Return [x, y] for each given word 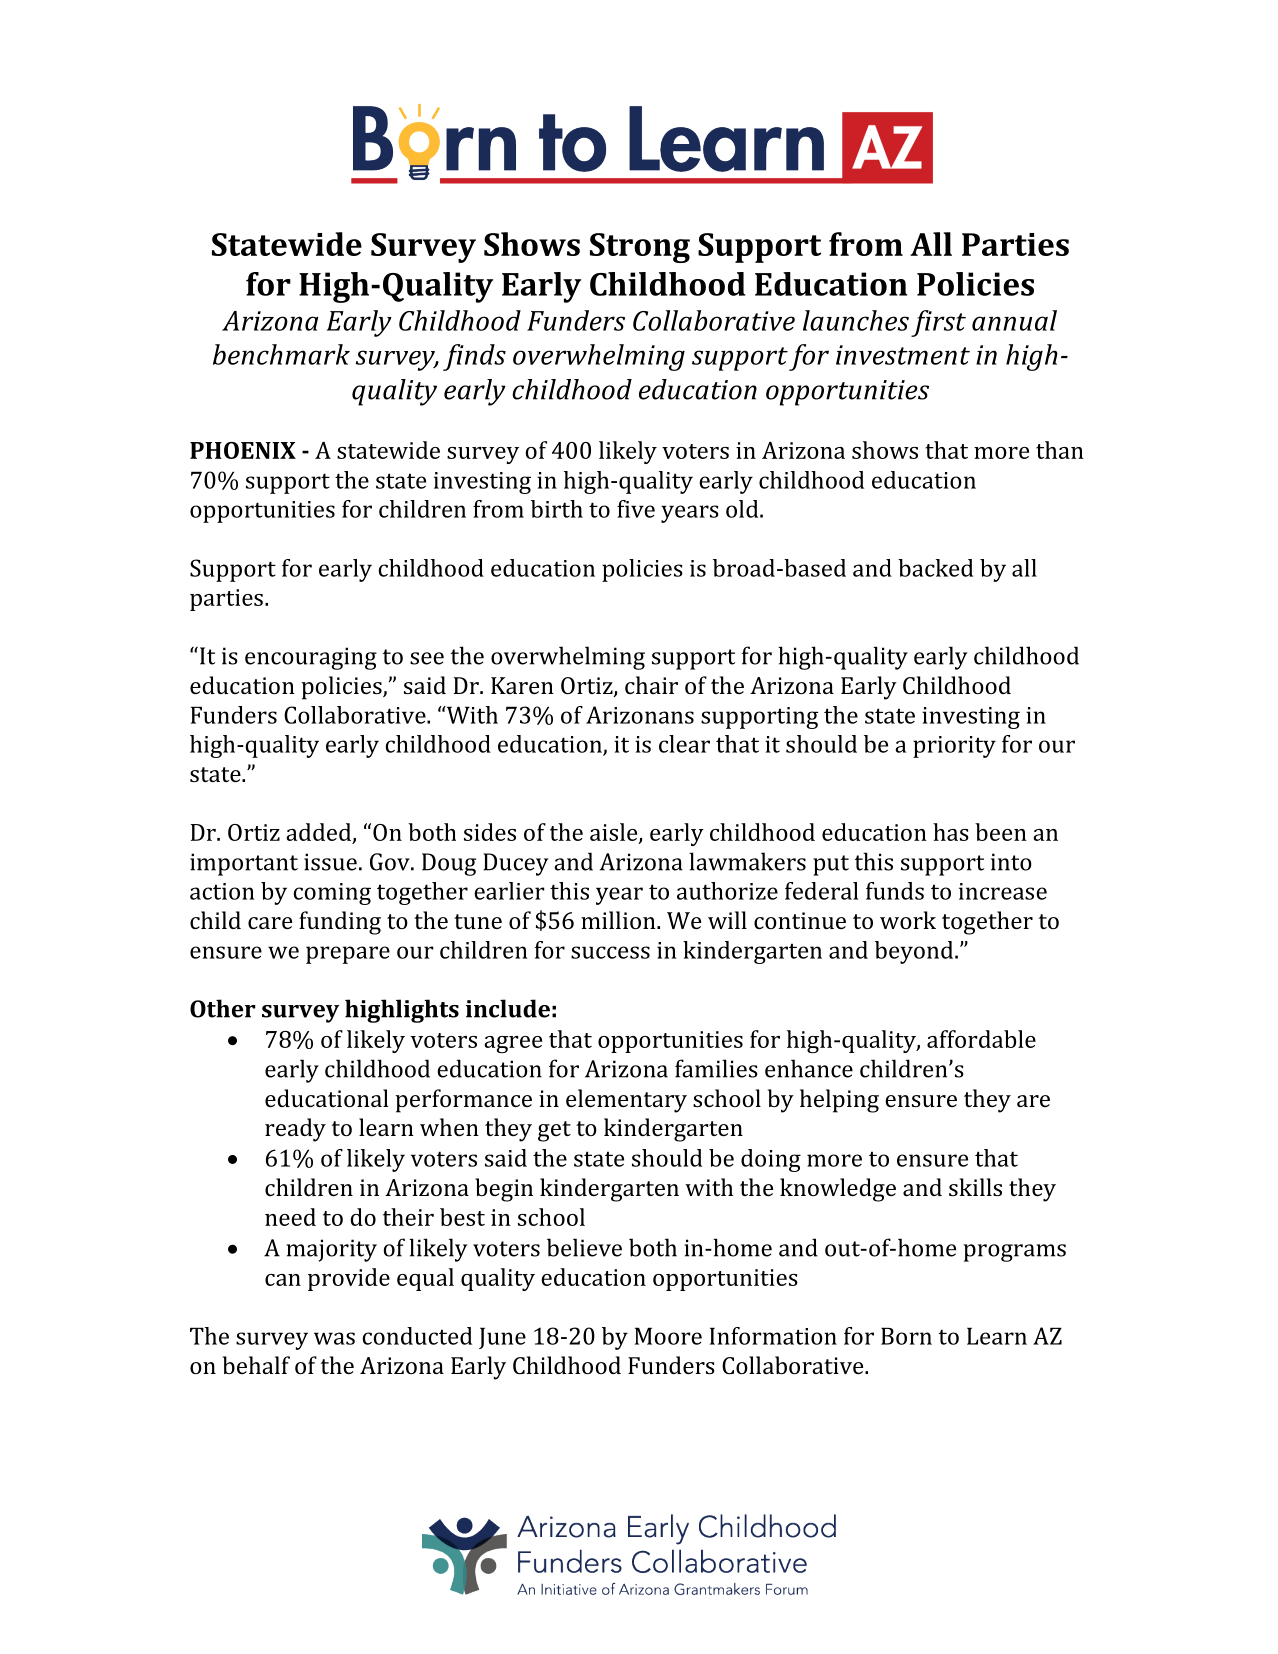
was [334, 1338]
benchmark [281, 354]
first [938, 323]
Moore [668, 1336]
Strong [640, 248]
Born [906, 1336]
